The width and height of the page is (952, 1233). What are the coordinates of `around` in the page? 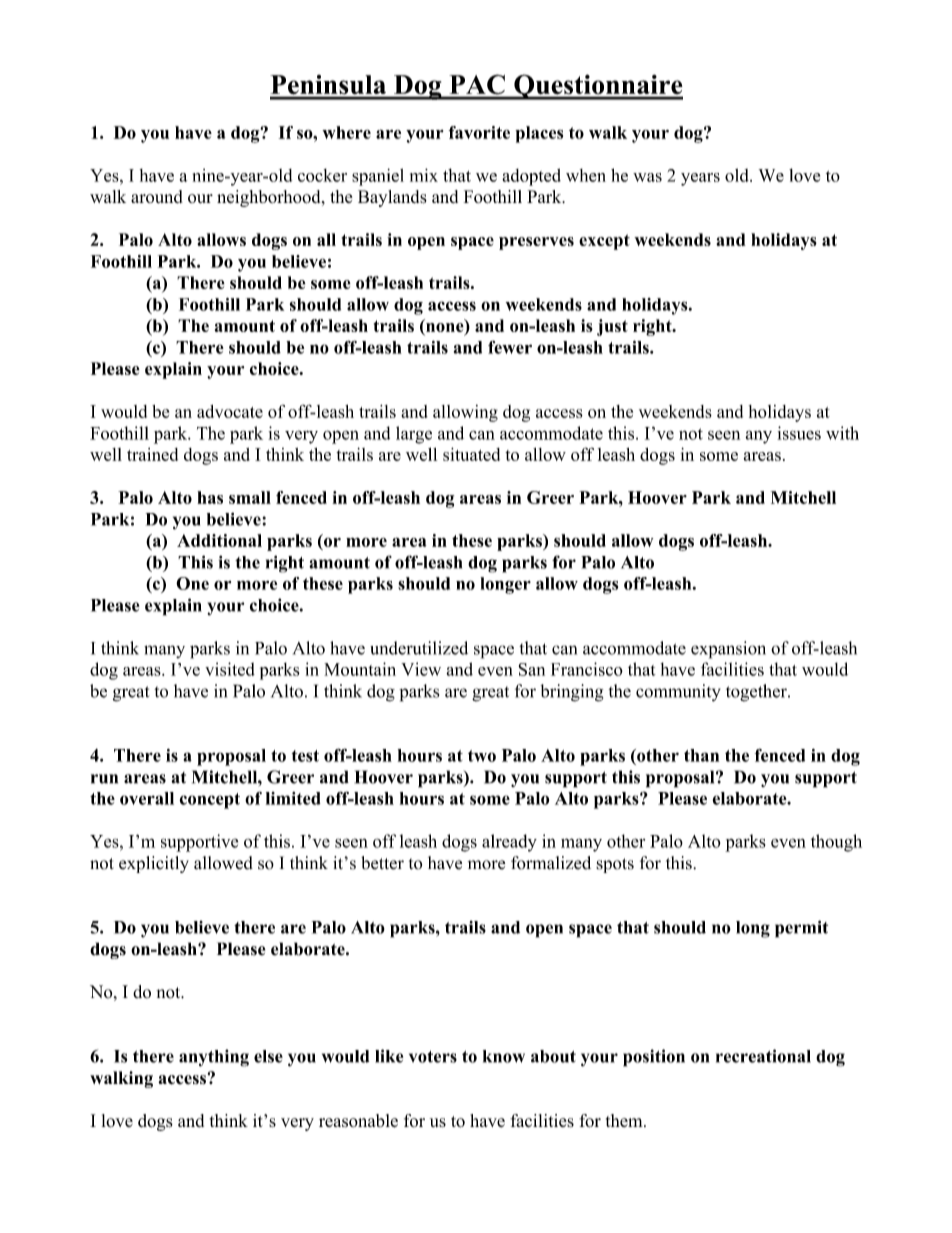 It's located at (157, 196).
